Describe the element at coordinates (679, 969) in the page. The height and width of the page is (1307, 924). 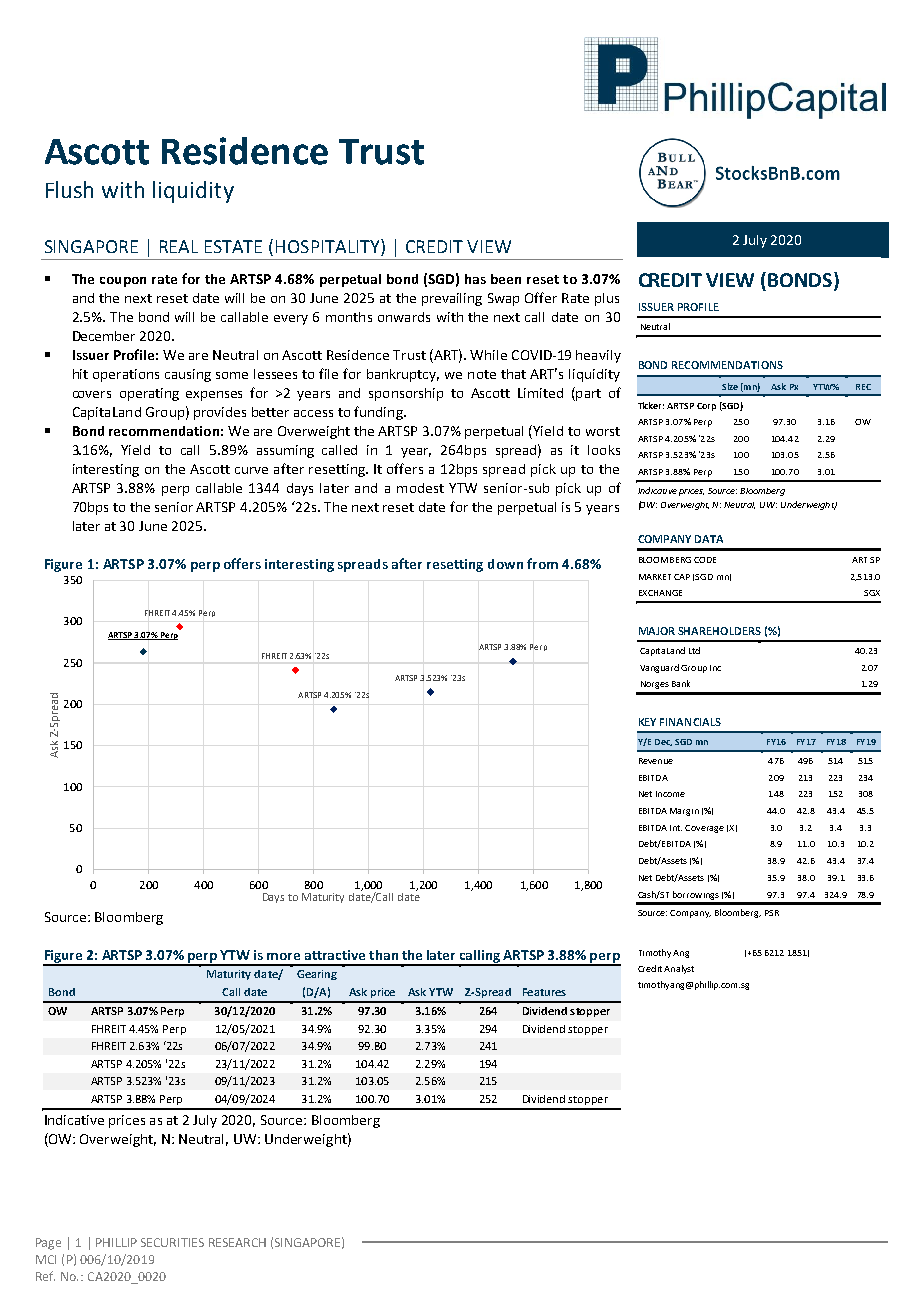
I see `Analyst` at that location.
